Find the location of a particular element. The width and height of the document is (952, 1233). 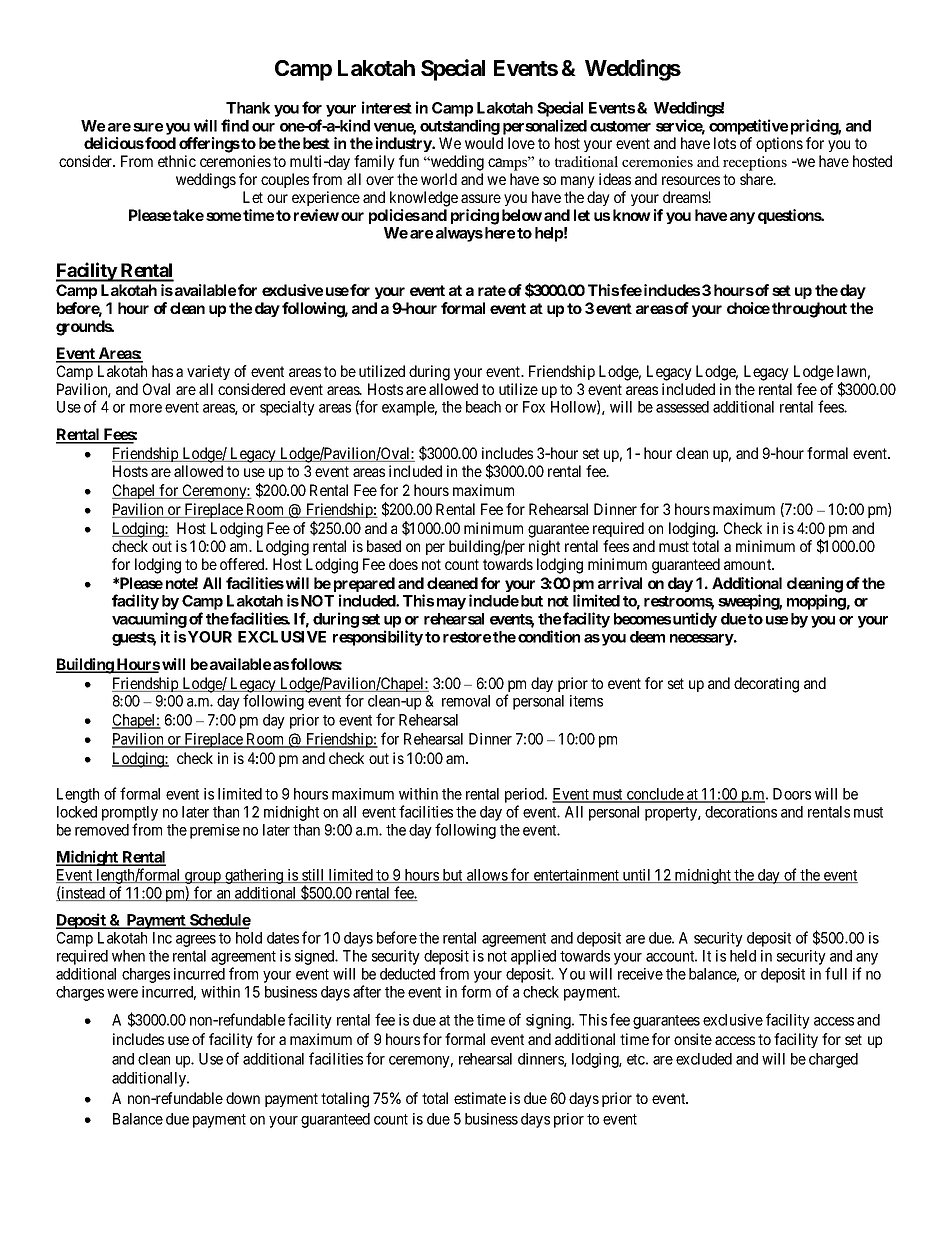

assessed is located at coordinates (682, 407).
